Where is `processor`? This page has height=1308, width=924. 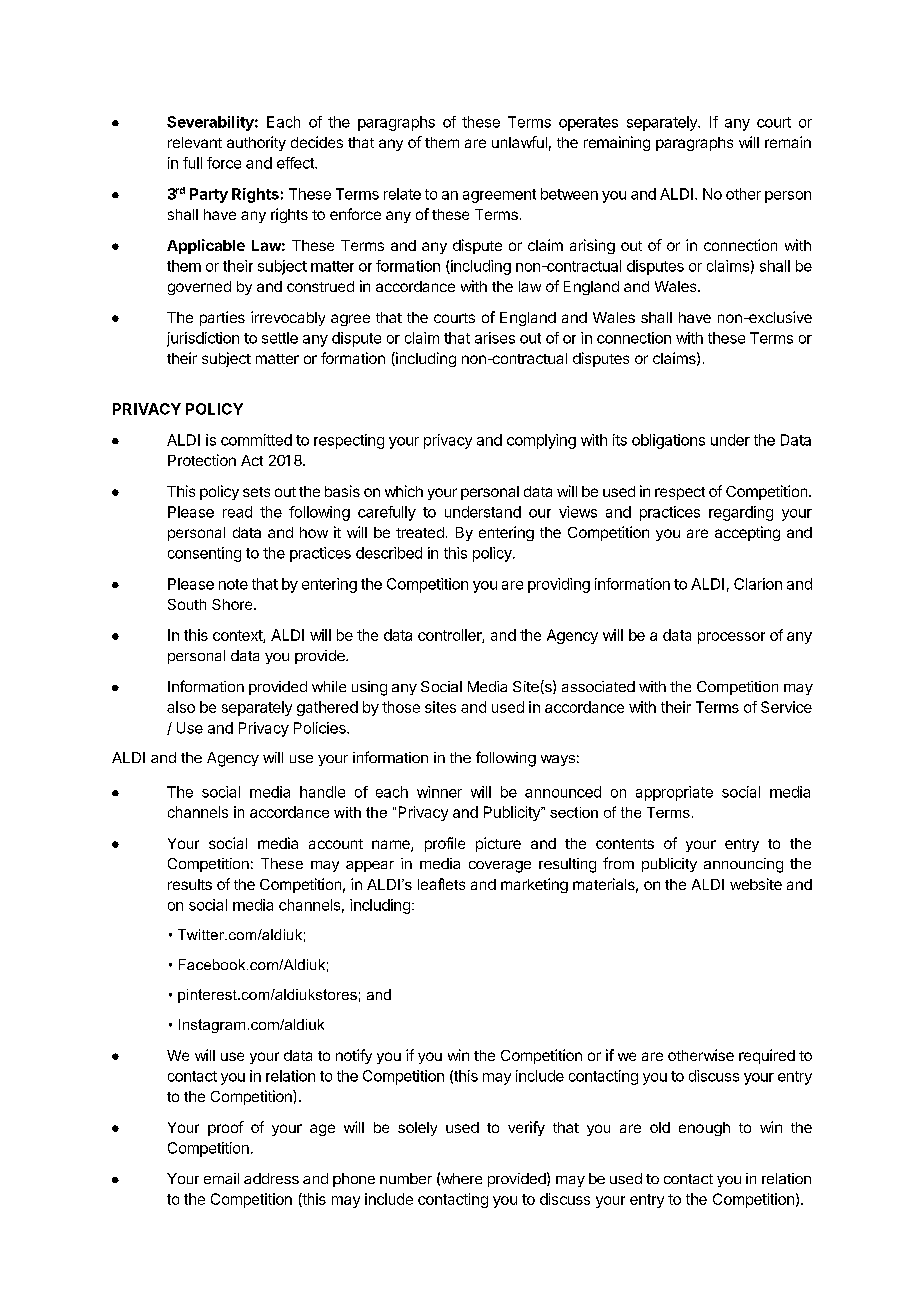 processor is located at coordinates (731, 638).
